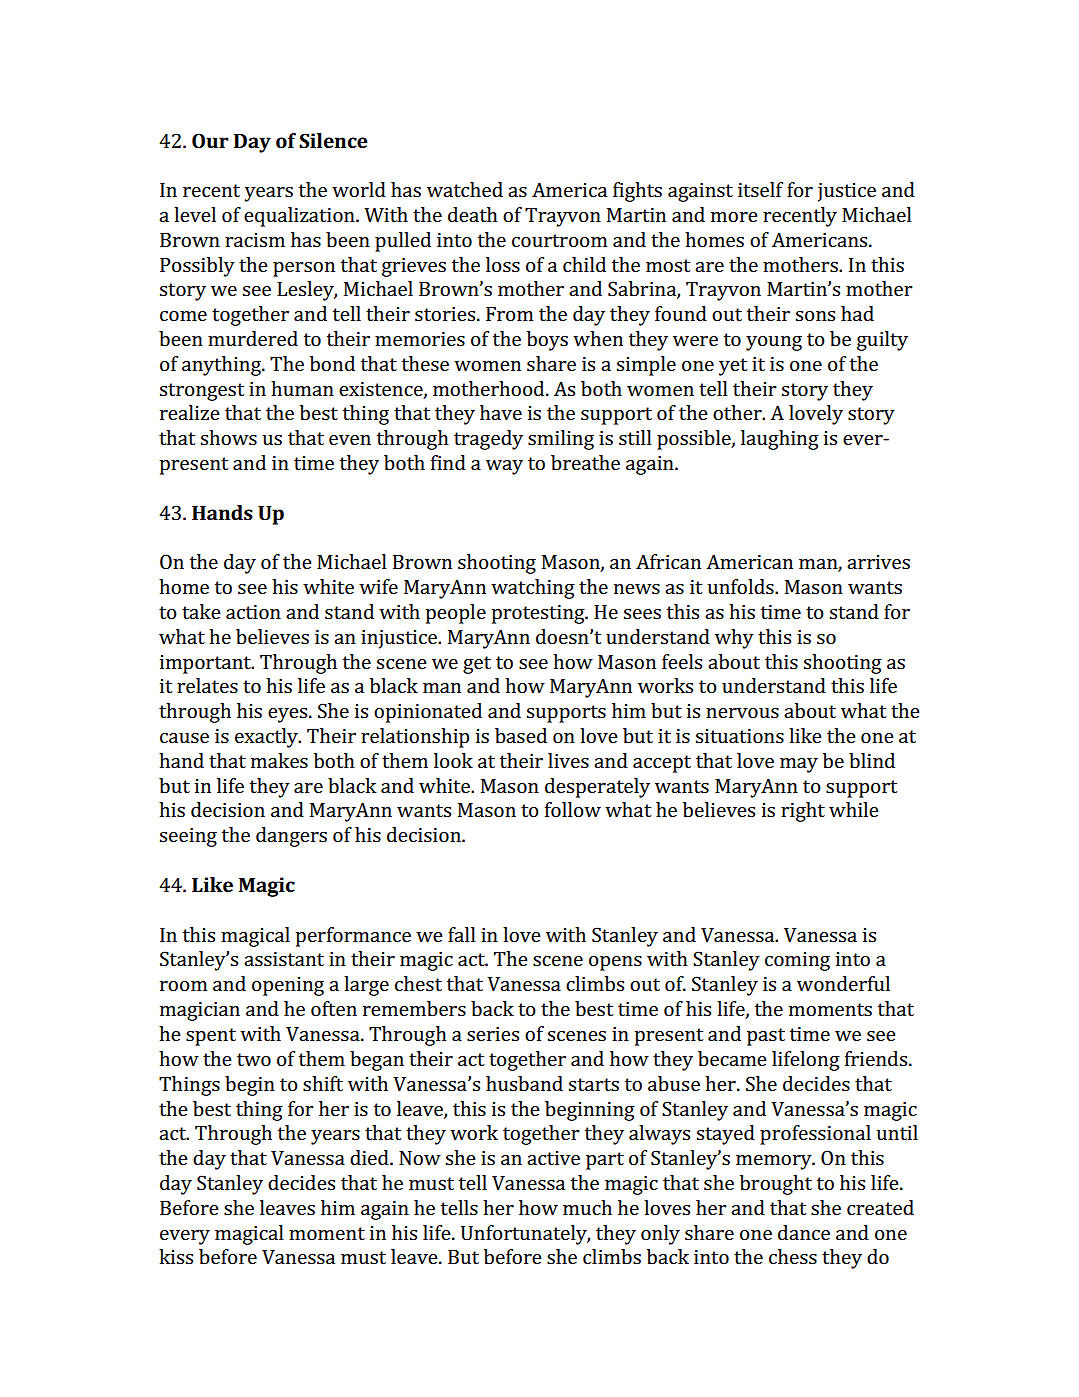 The image size is (1079, 1397). Describe the element at coordinates (176, 1256) in the image. I see `kiss` at that location.
